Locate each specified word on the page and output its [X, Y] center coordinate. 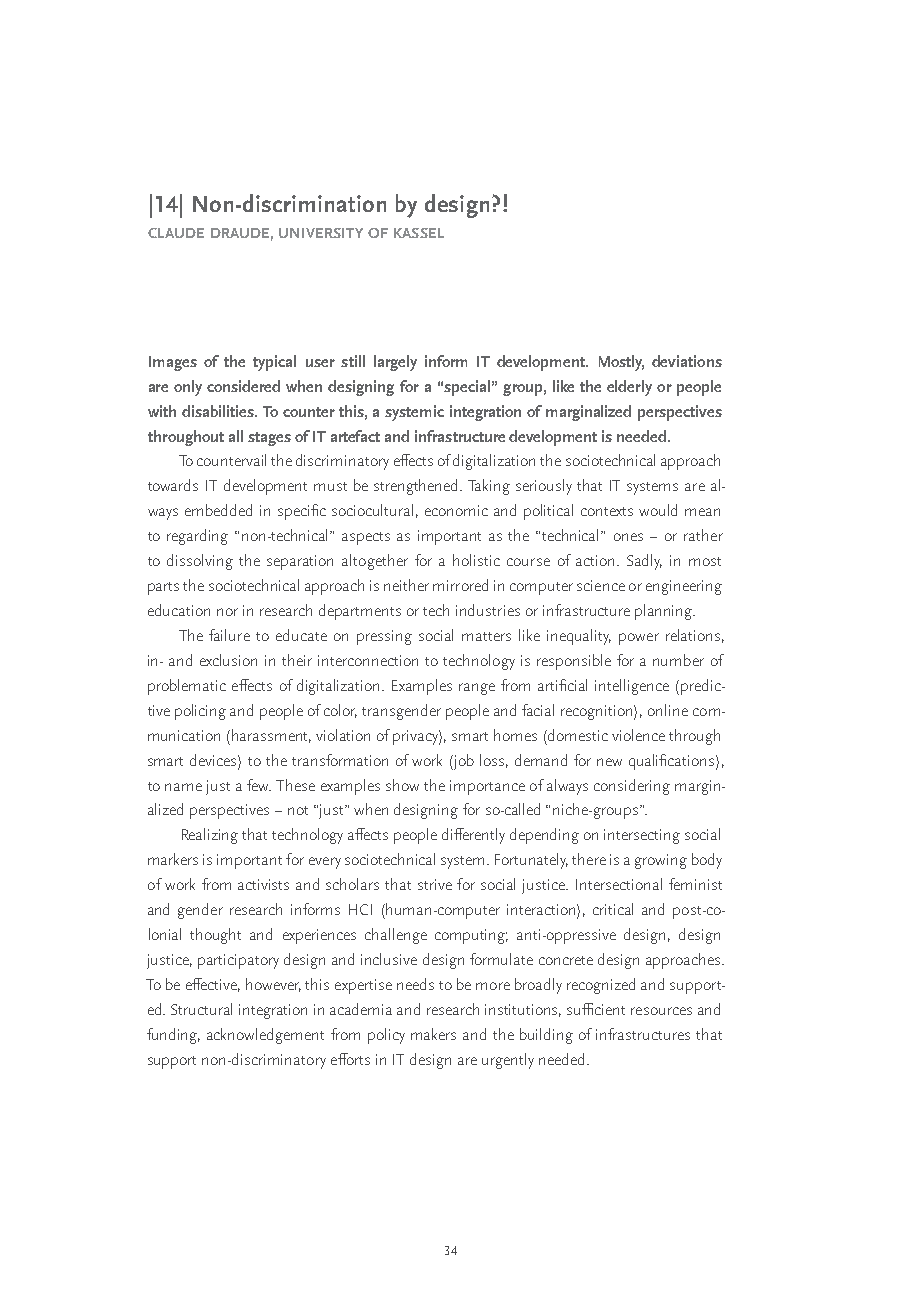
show [402, 785]
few [259, 785]
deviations [687, 361]
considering [632, 787]
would [658, 510]
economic [456, 510]
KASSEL [419, 233]
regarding [197, 537]
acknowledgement [265, 1036]
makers [433, 1034]
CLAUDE [176, 233]
